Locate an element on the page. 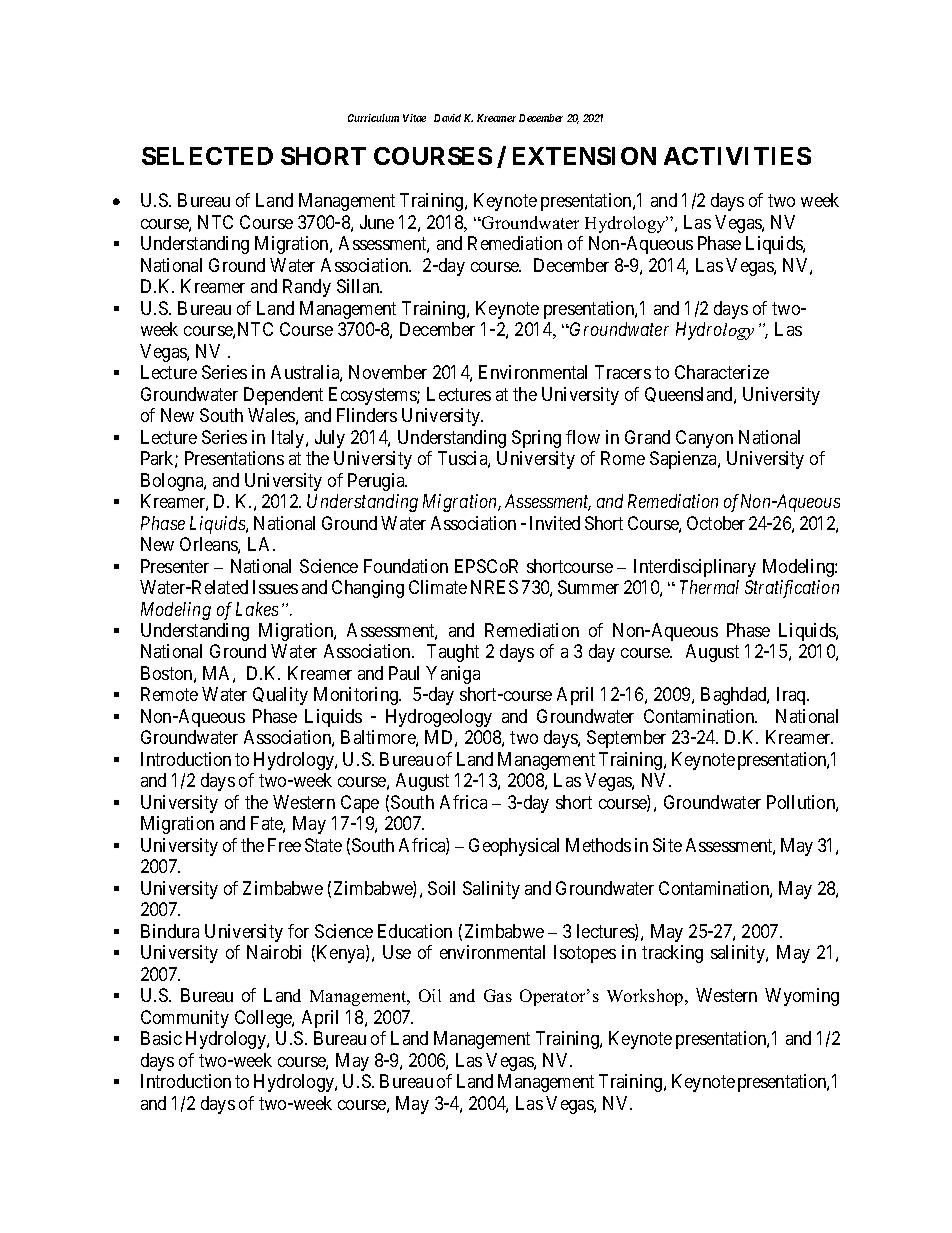  David is located at coordinates (447, 118).
